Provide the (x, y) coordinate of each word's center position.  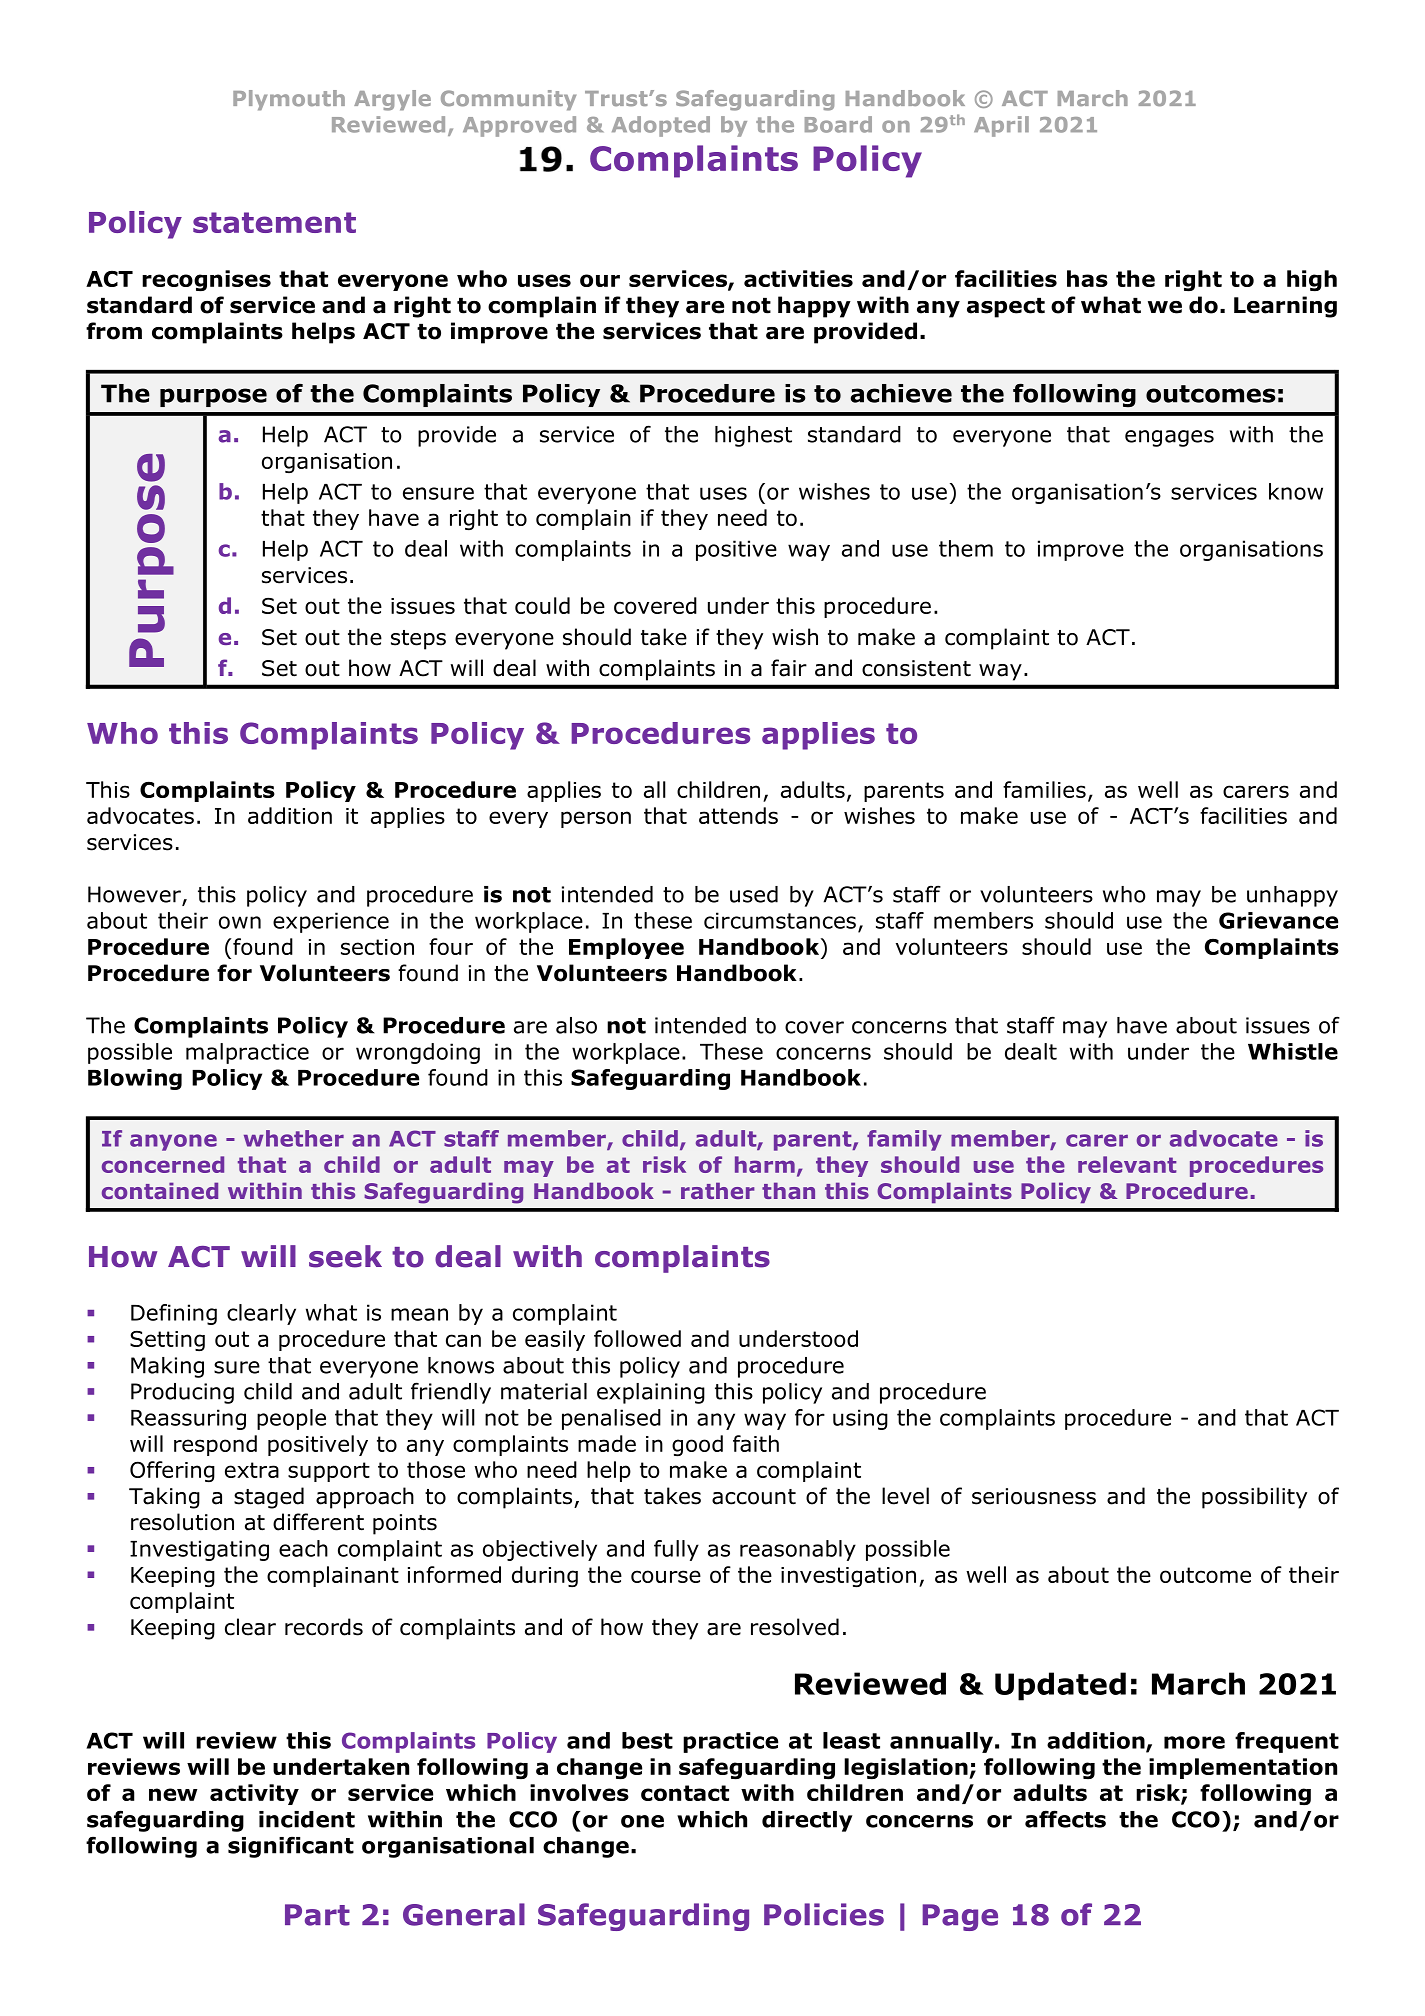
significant (291, 1847)
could (542, 605)
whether (294, 1138)
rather (718, 1190)
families (1044, 789)
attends (738, 815)
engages (1169, 438)
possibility (1254, 1498)
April (1001, 126)
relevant (1127, 1164)
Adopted (661, 126)
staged (269, 1498)
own (240, 922)
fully (676, 1550)
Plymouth (289, 100)
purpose (213, 397)
